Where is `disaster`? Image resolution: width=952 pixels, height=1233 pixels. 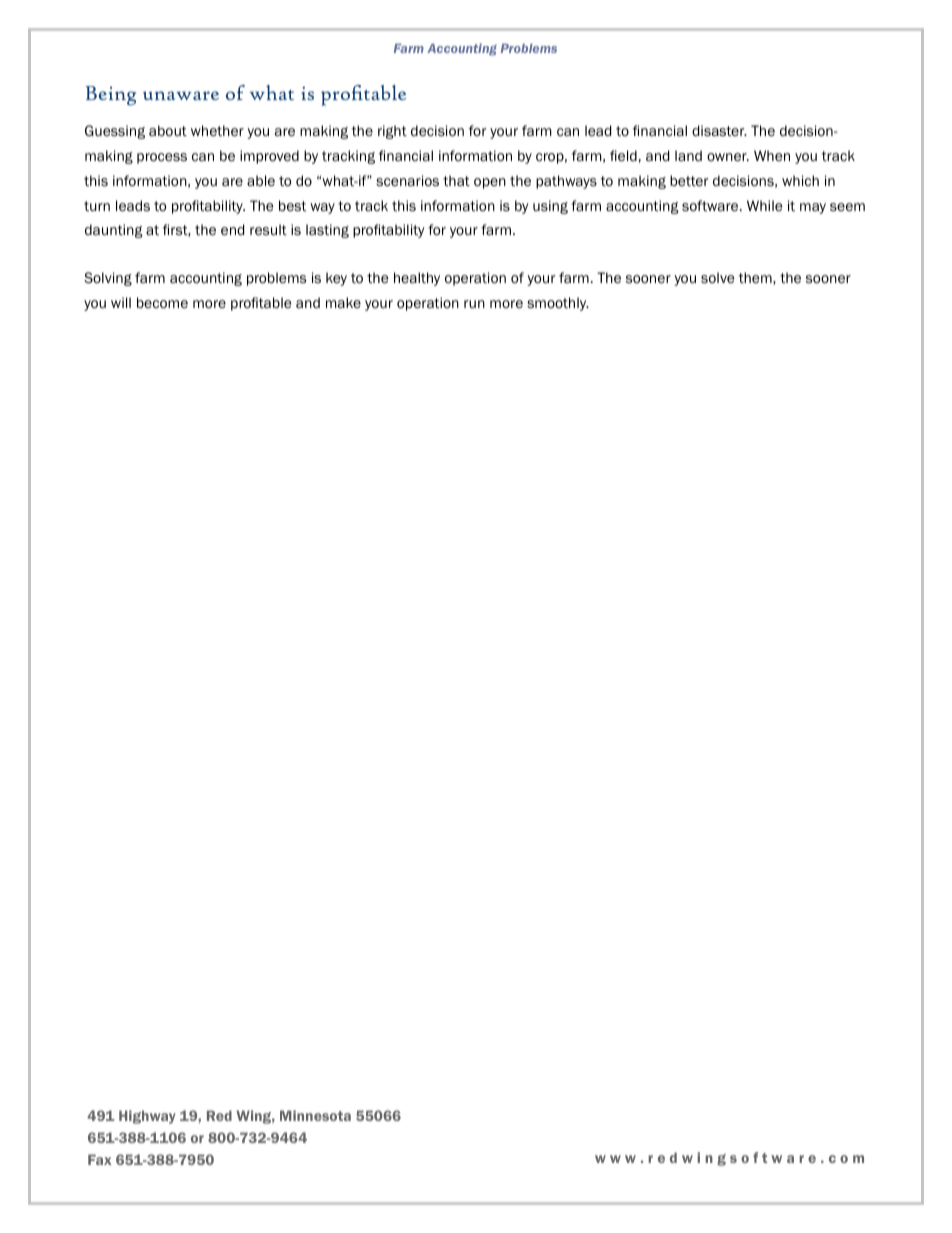 disaster is located at coordinates (719, 130).
